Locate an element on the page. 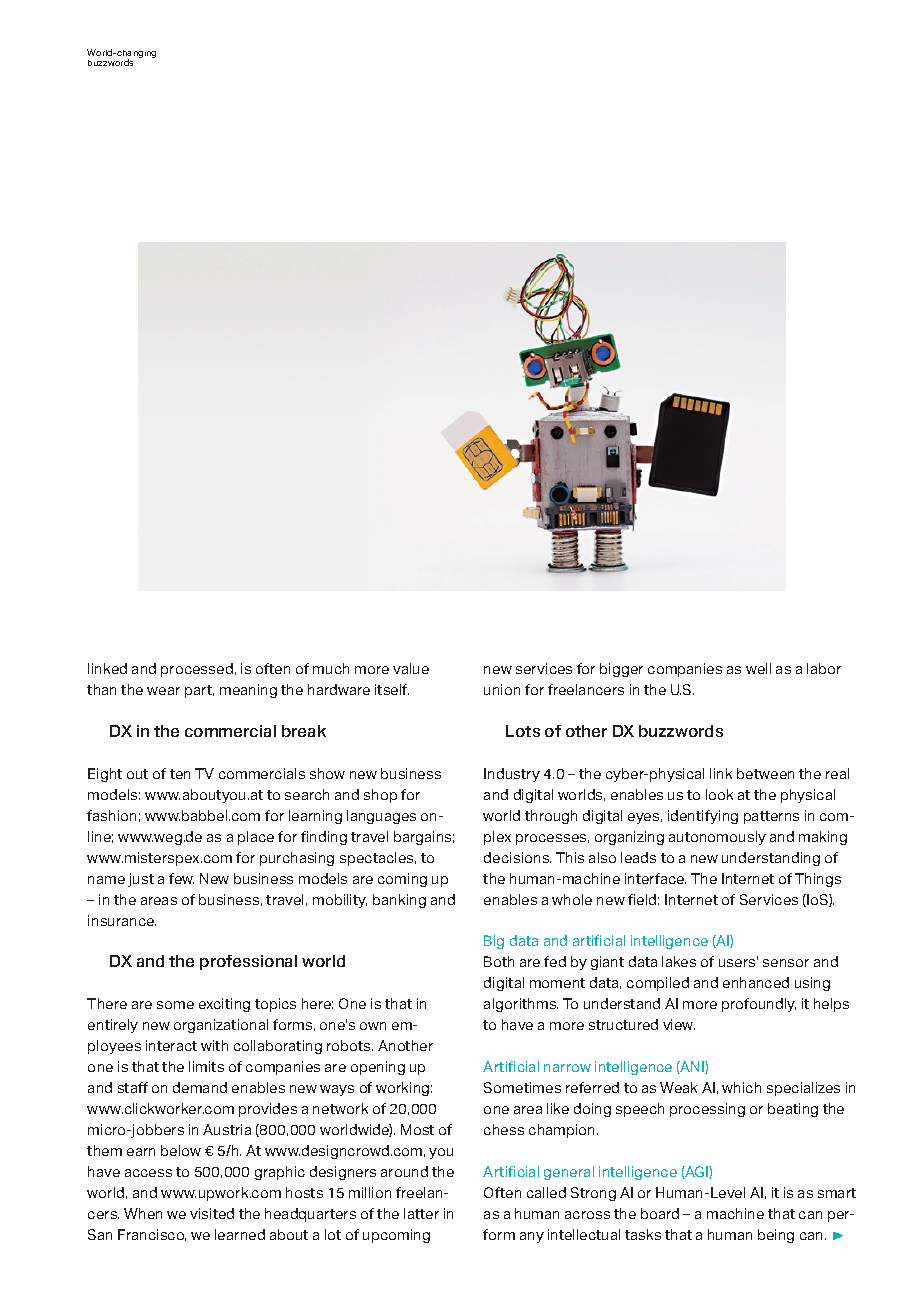  Both is located at coordinates (499, 961).
